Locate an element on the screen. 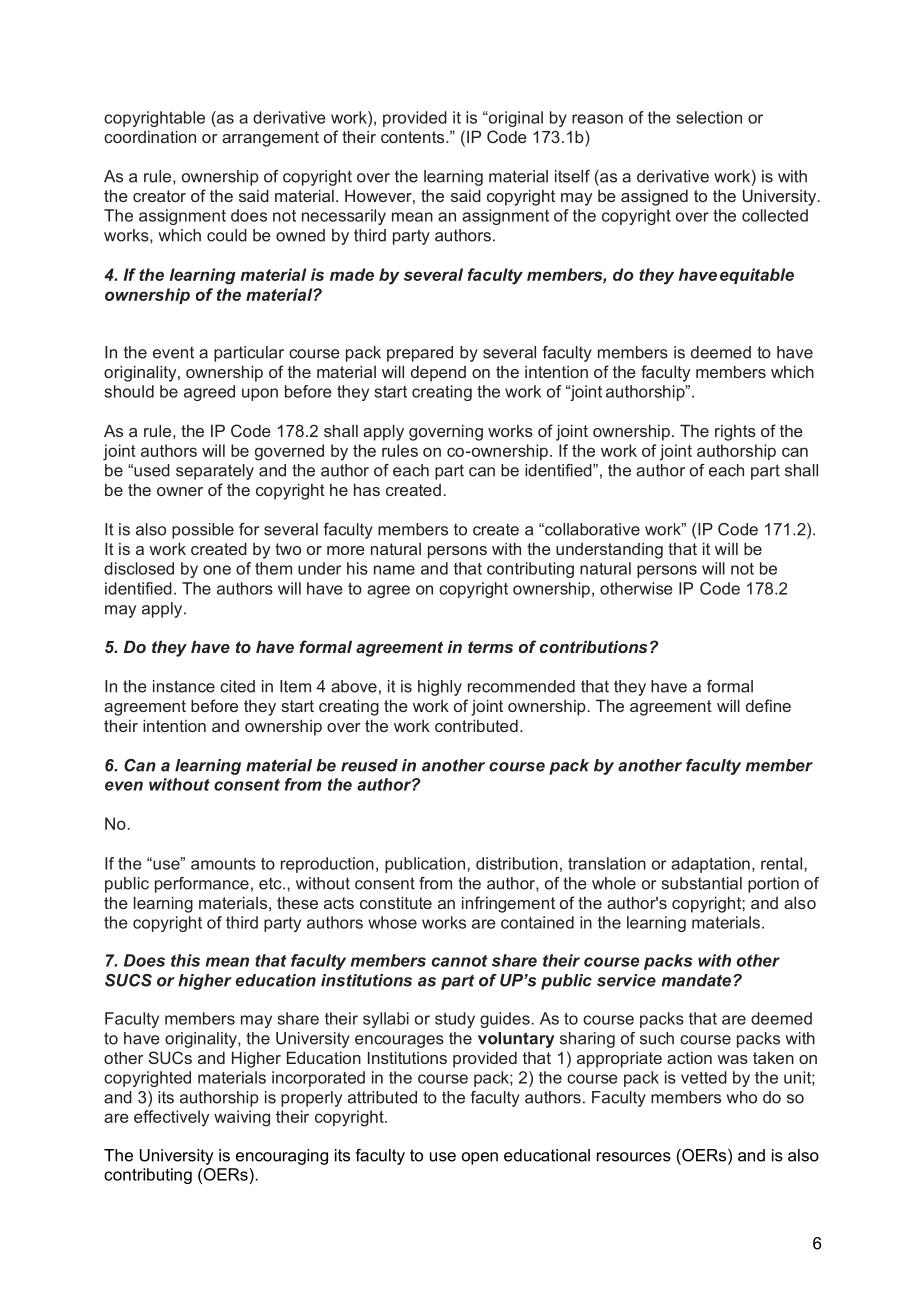 The width and height of the screenshot is (924, 1308). waiving is located at coordinates (242, 1118).
